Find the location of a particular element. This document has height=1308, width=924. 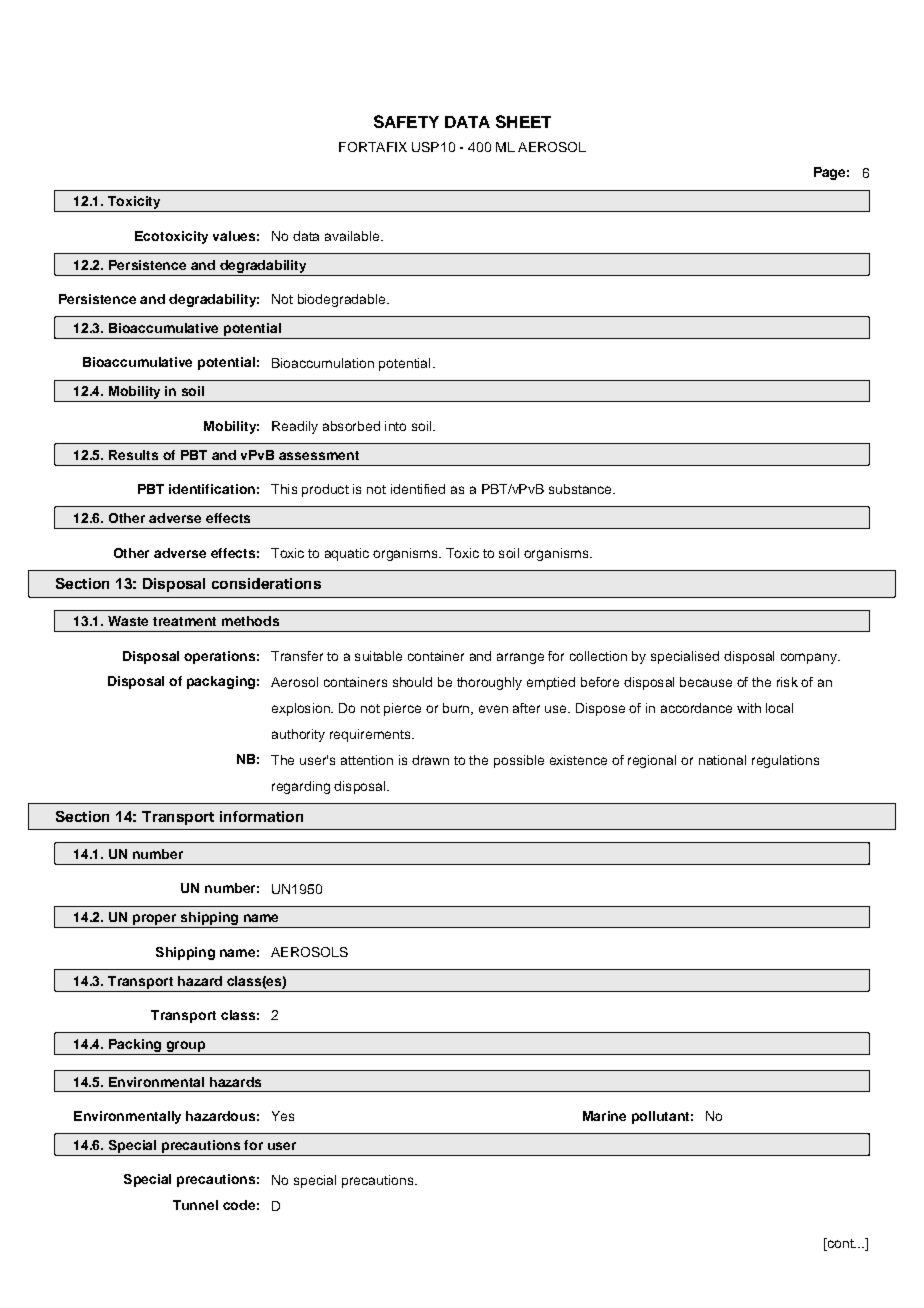

group is located at coordinates (185, 1048).
